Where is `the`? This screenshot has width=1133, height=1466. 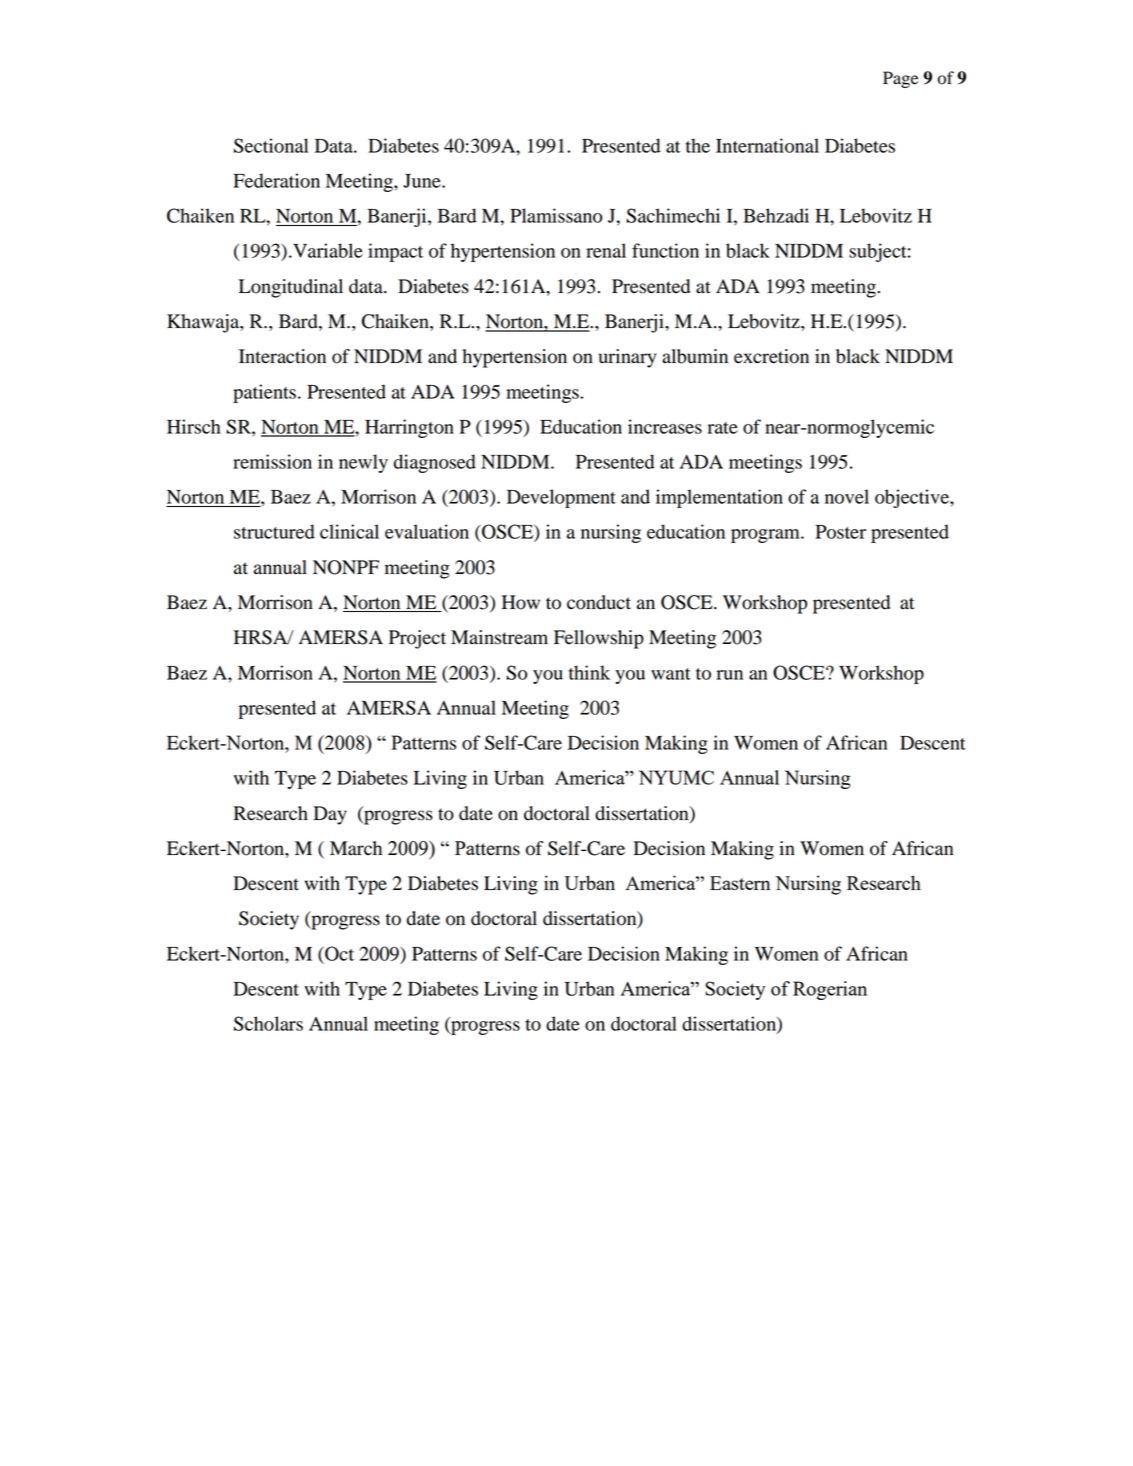 the is located at coordinates (698, 145).
